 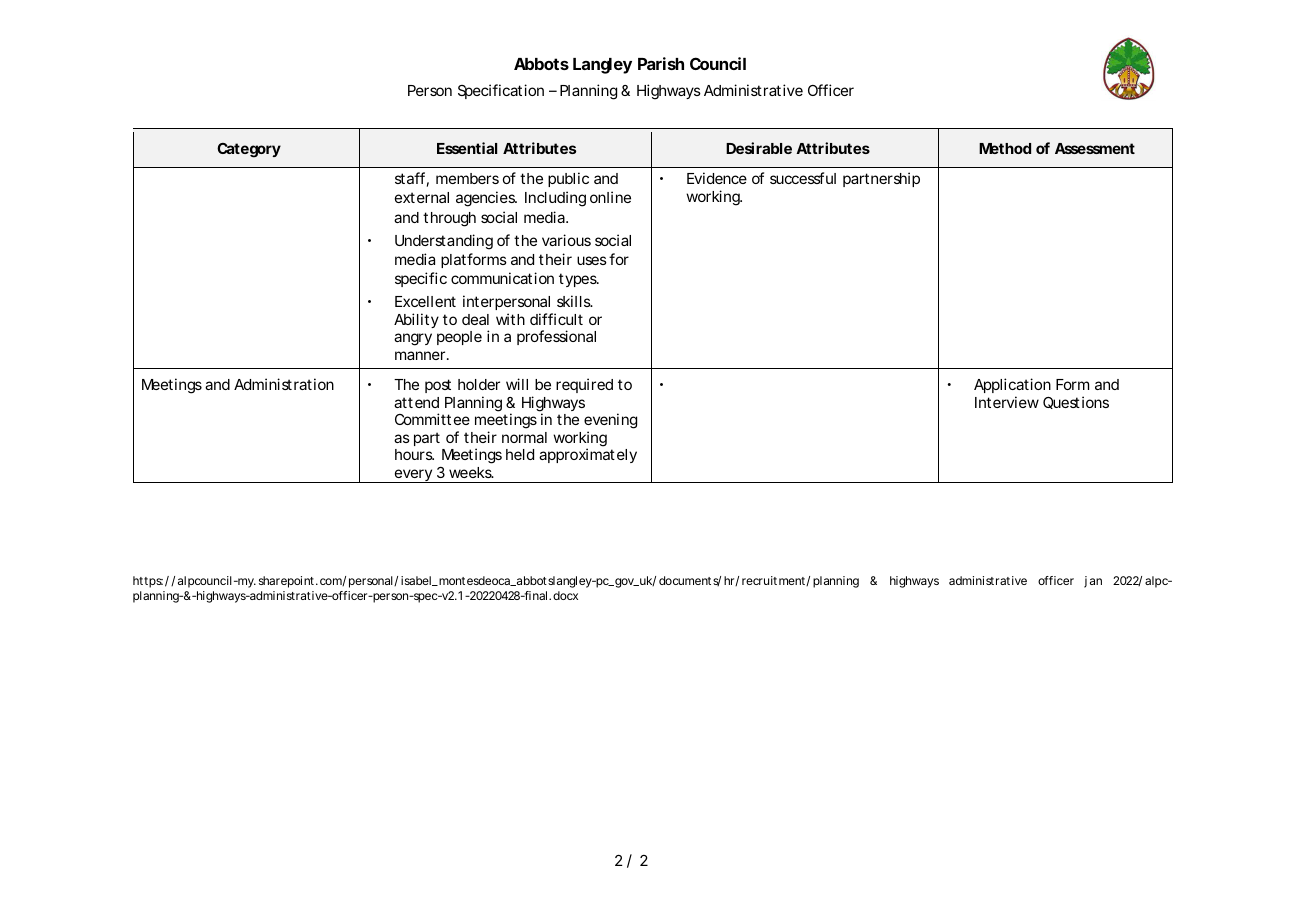 I want to click on Parish, so click(x=661, y=63).
